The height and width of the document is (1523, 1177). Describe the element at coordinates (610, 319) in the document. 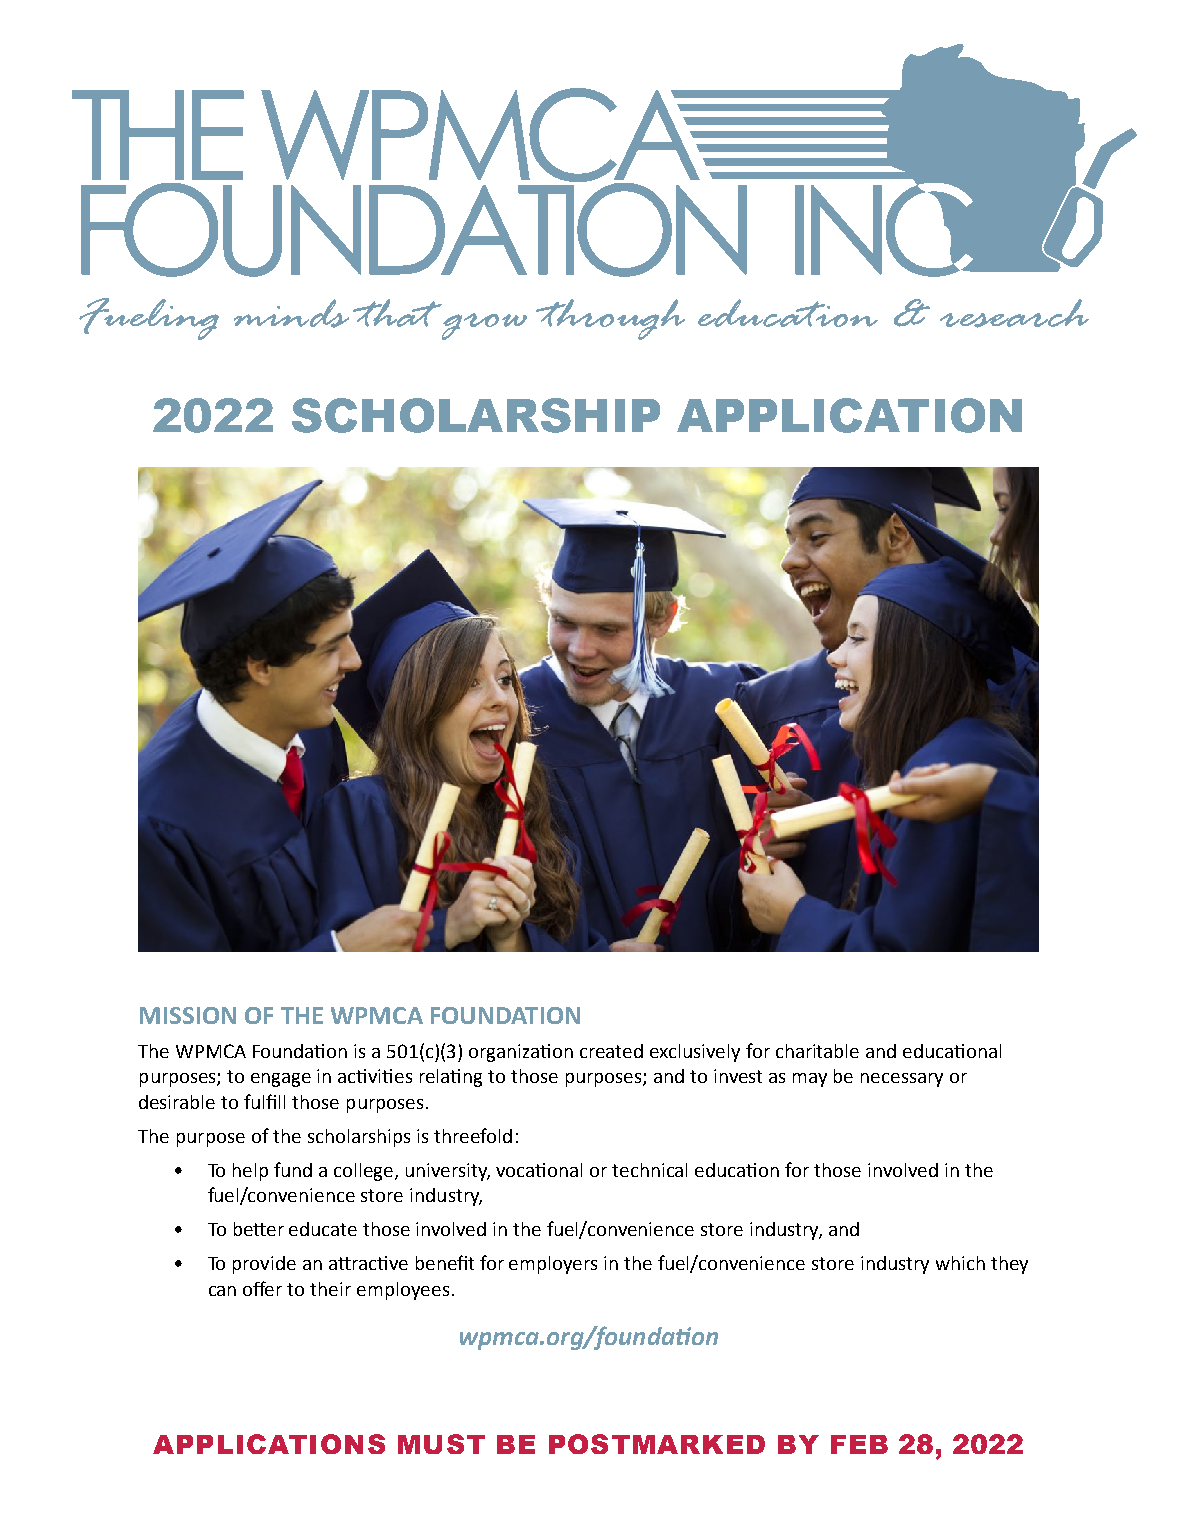

I see `through` at that location.
